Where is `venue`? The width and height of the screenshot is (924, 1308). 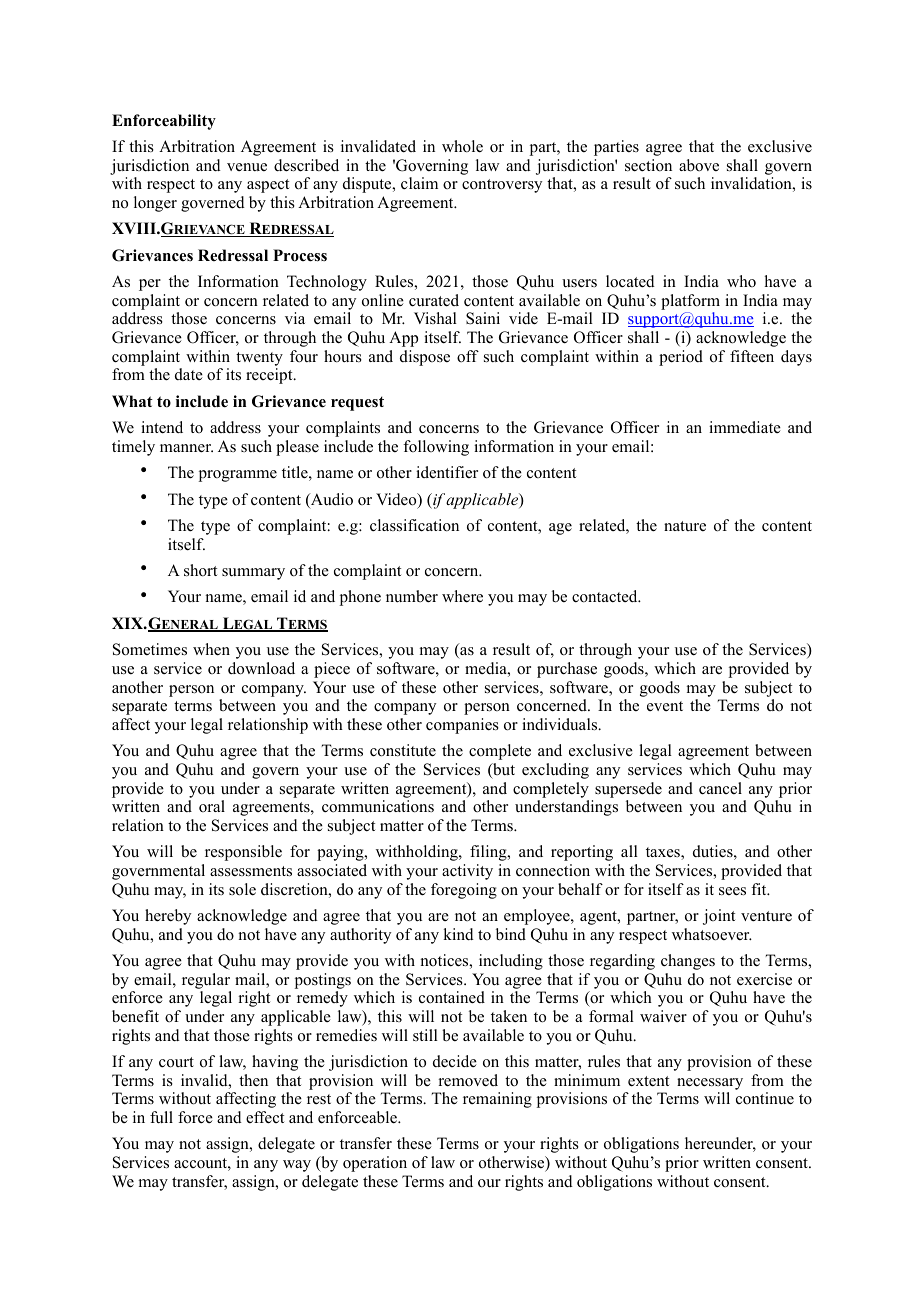
venue is located at coordinates (247, 167).
